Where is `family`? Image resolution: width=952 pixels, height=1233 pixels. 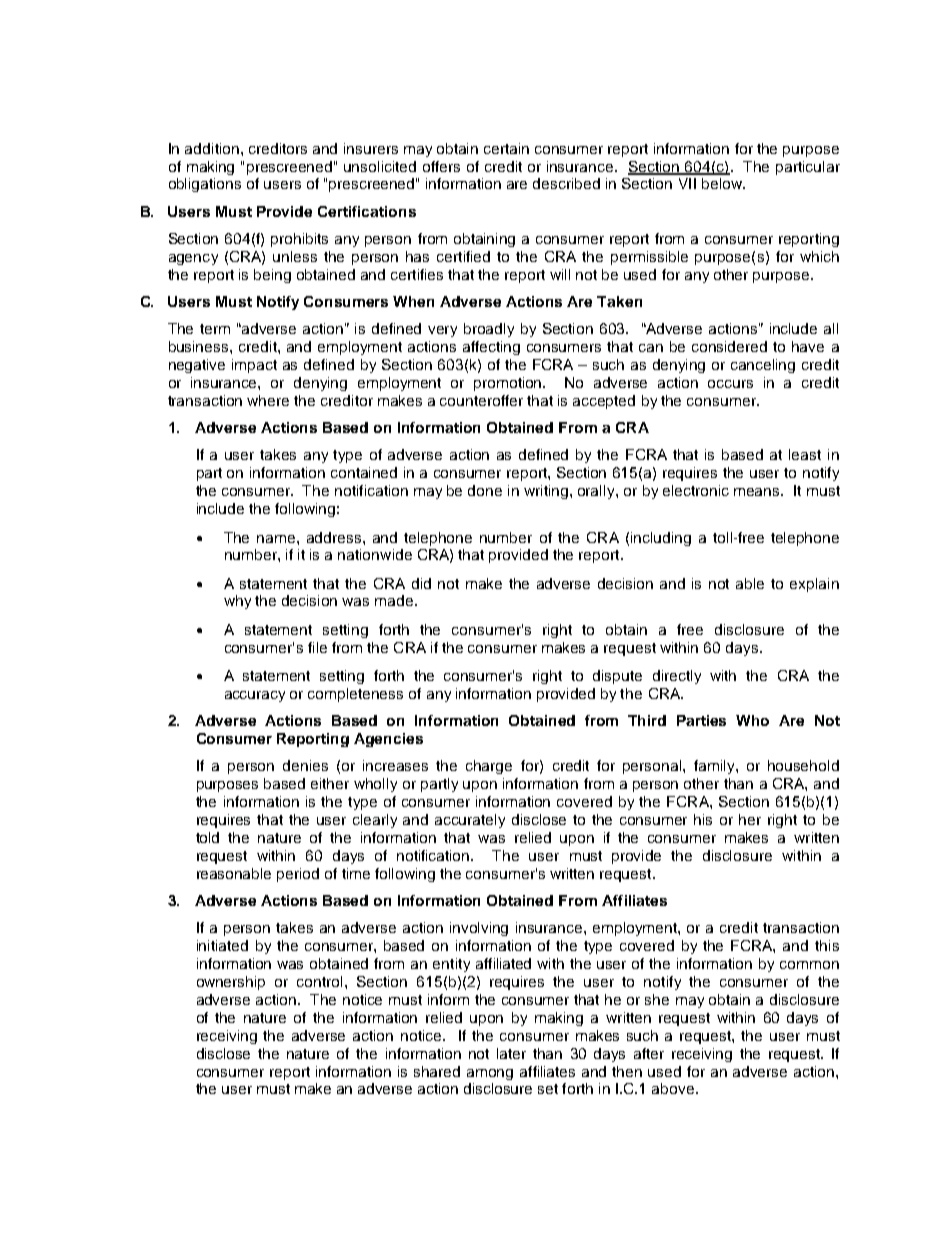 family is located at coordinates (715, 767).
